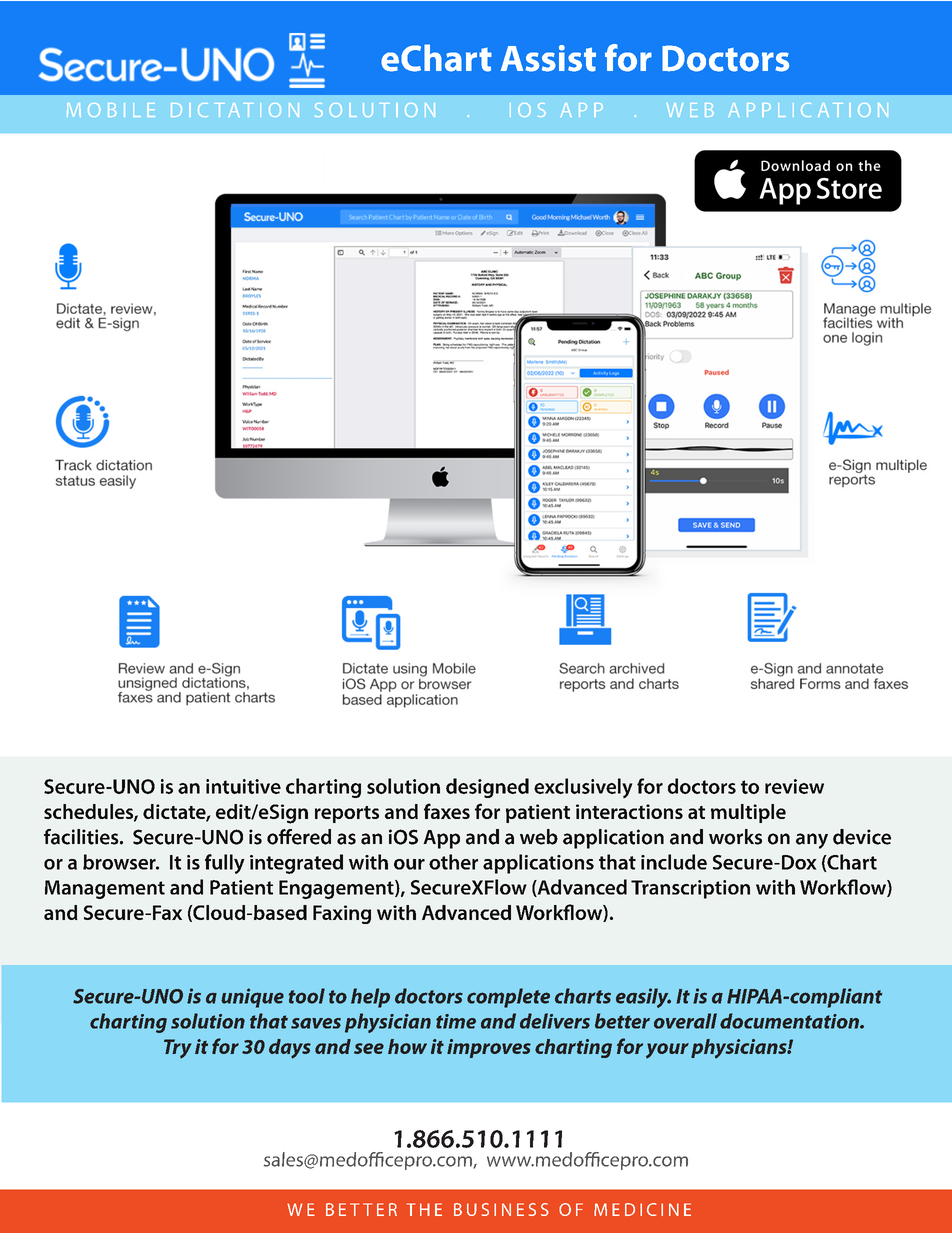  Describe the element at coordinates (748, 813) in the page. I see `multiple` at that location.
